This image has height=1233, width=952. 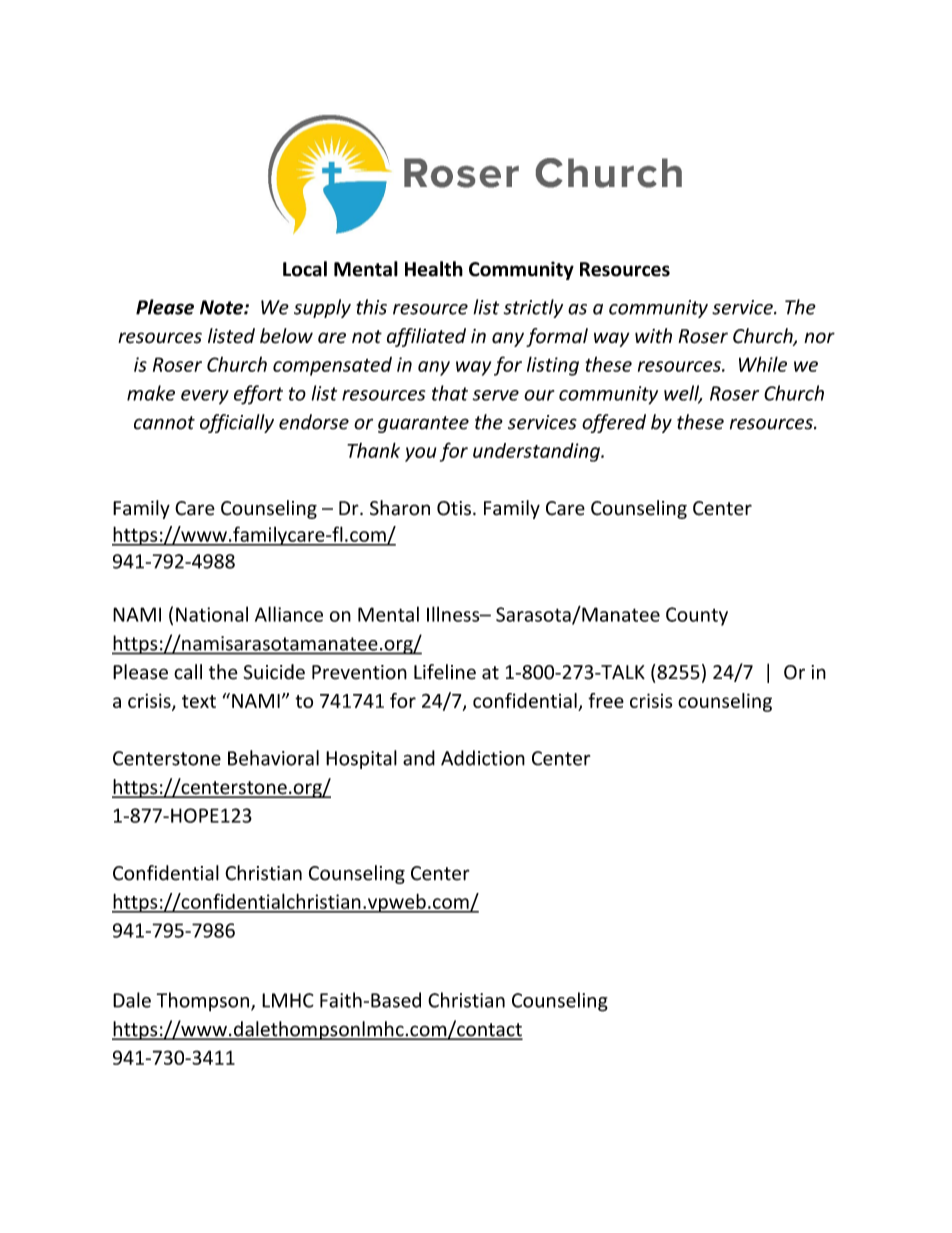 I want to click on Addiction, so click(x=483, y=758).
